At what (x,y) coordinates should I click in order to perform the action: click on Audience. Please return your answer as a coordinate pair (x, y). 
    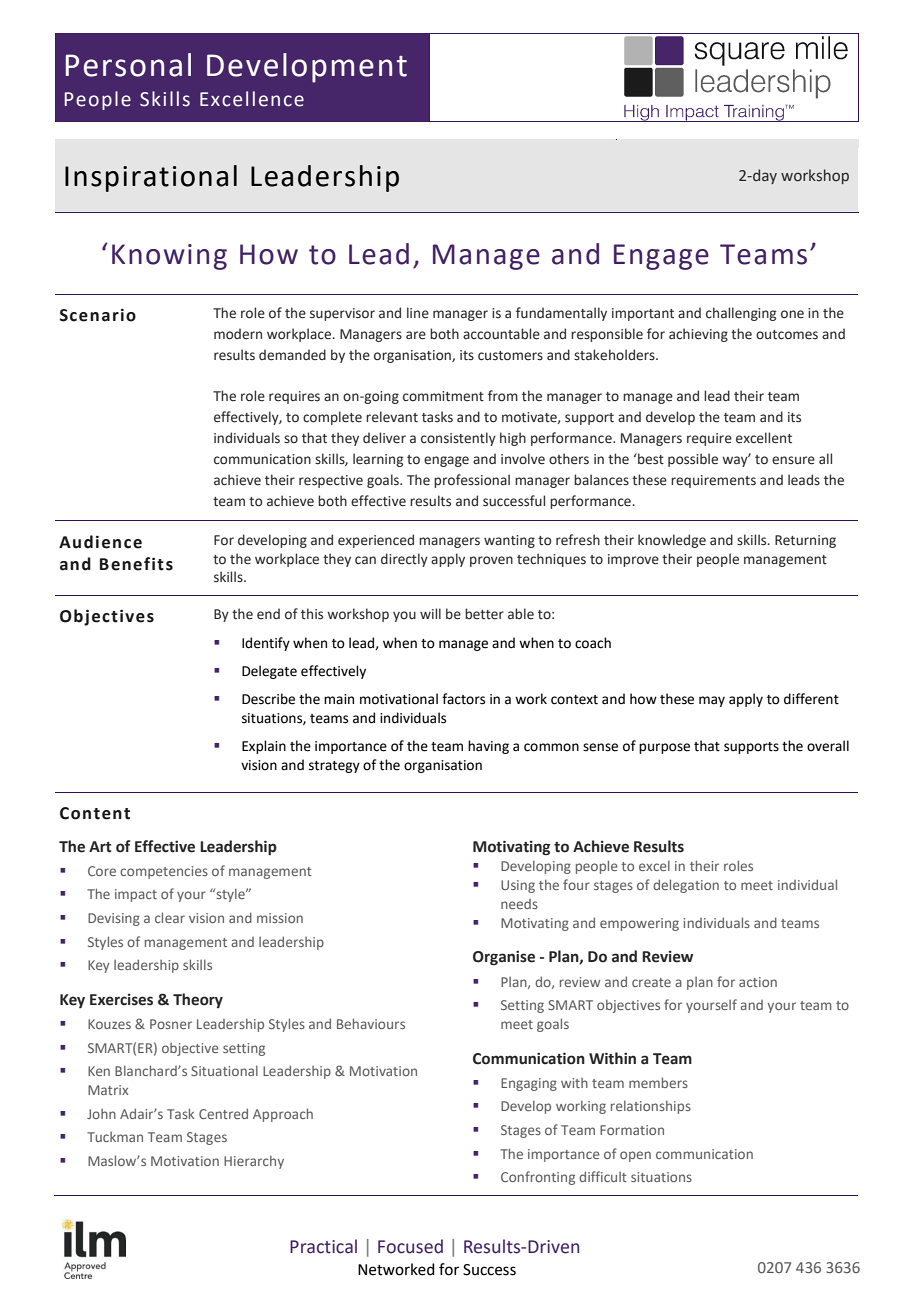
    Looking at the image, I should click on (100, 542).
